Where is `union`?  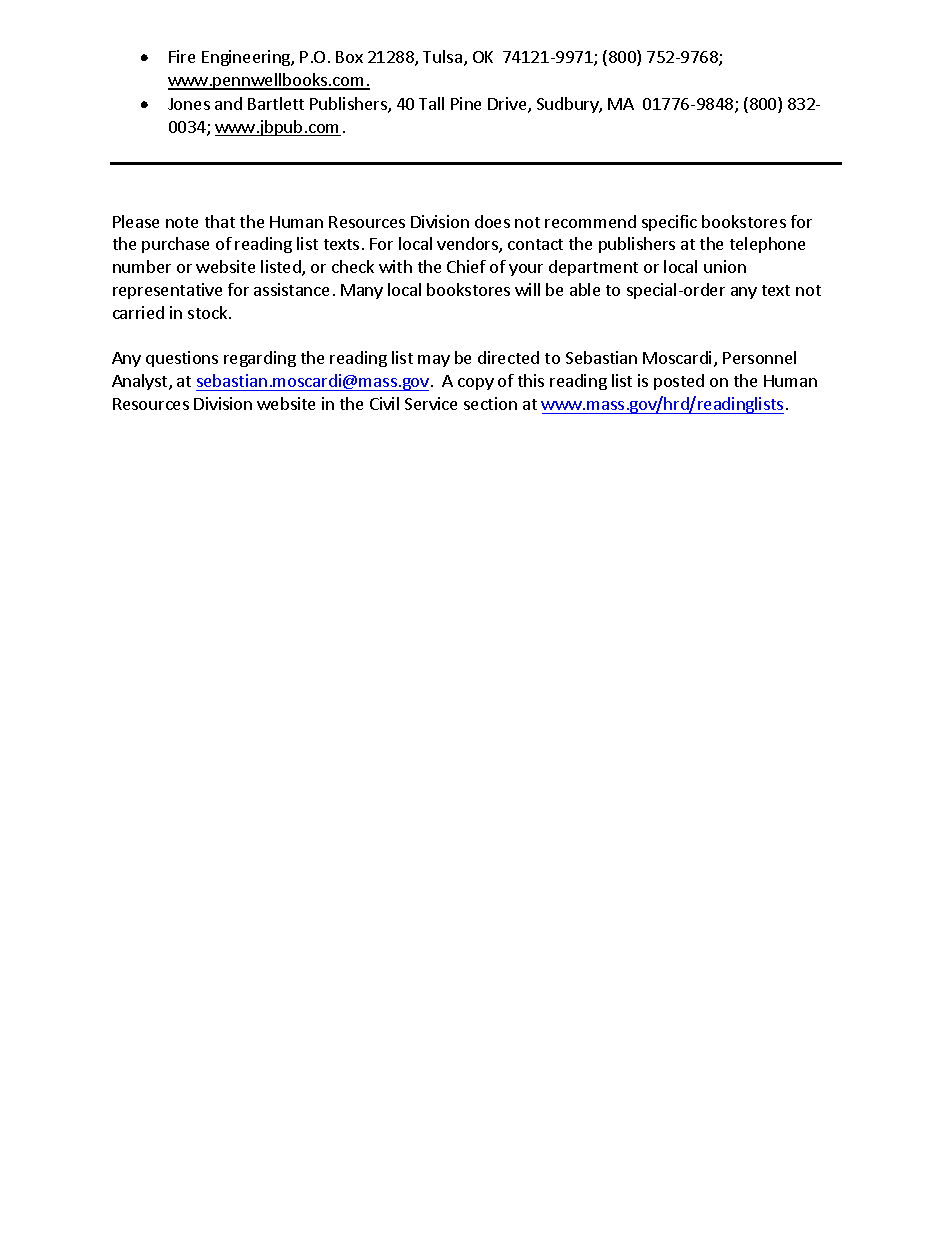 union is located at coordinates (725, 266).
